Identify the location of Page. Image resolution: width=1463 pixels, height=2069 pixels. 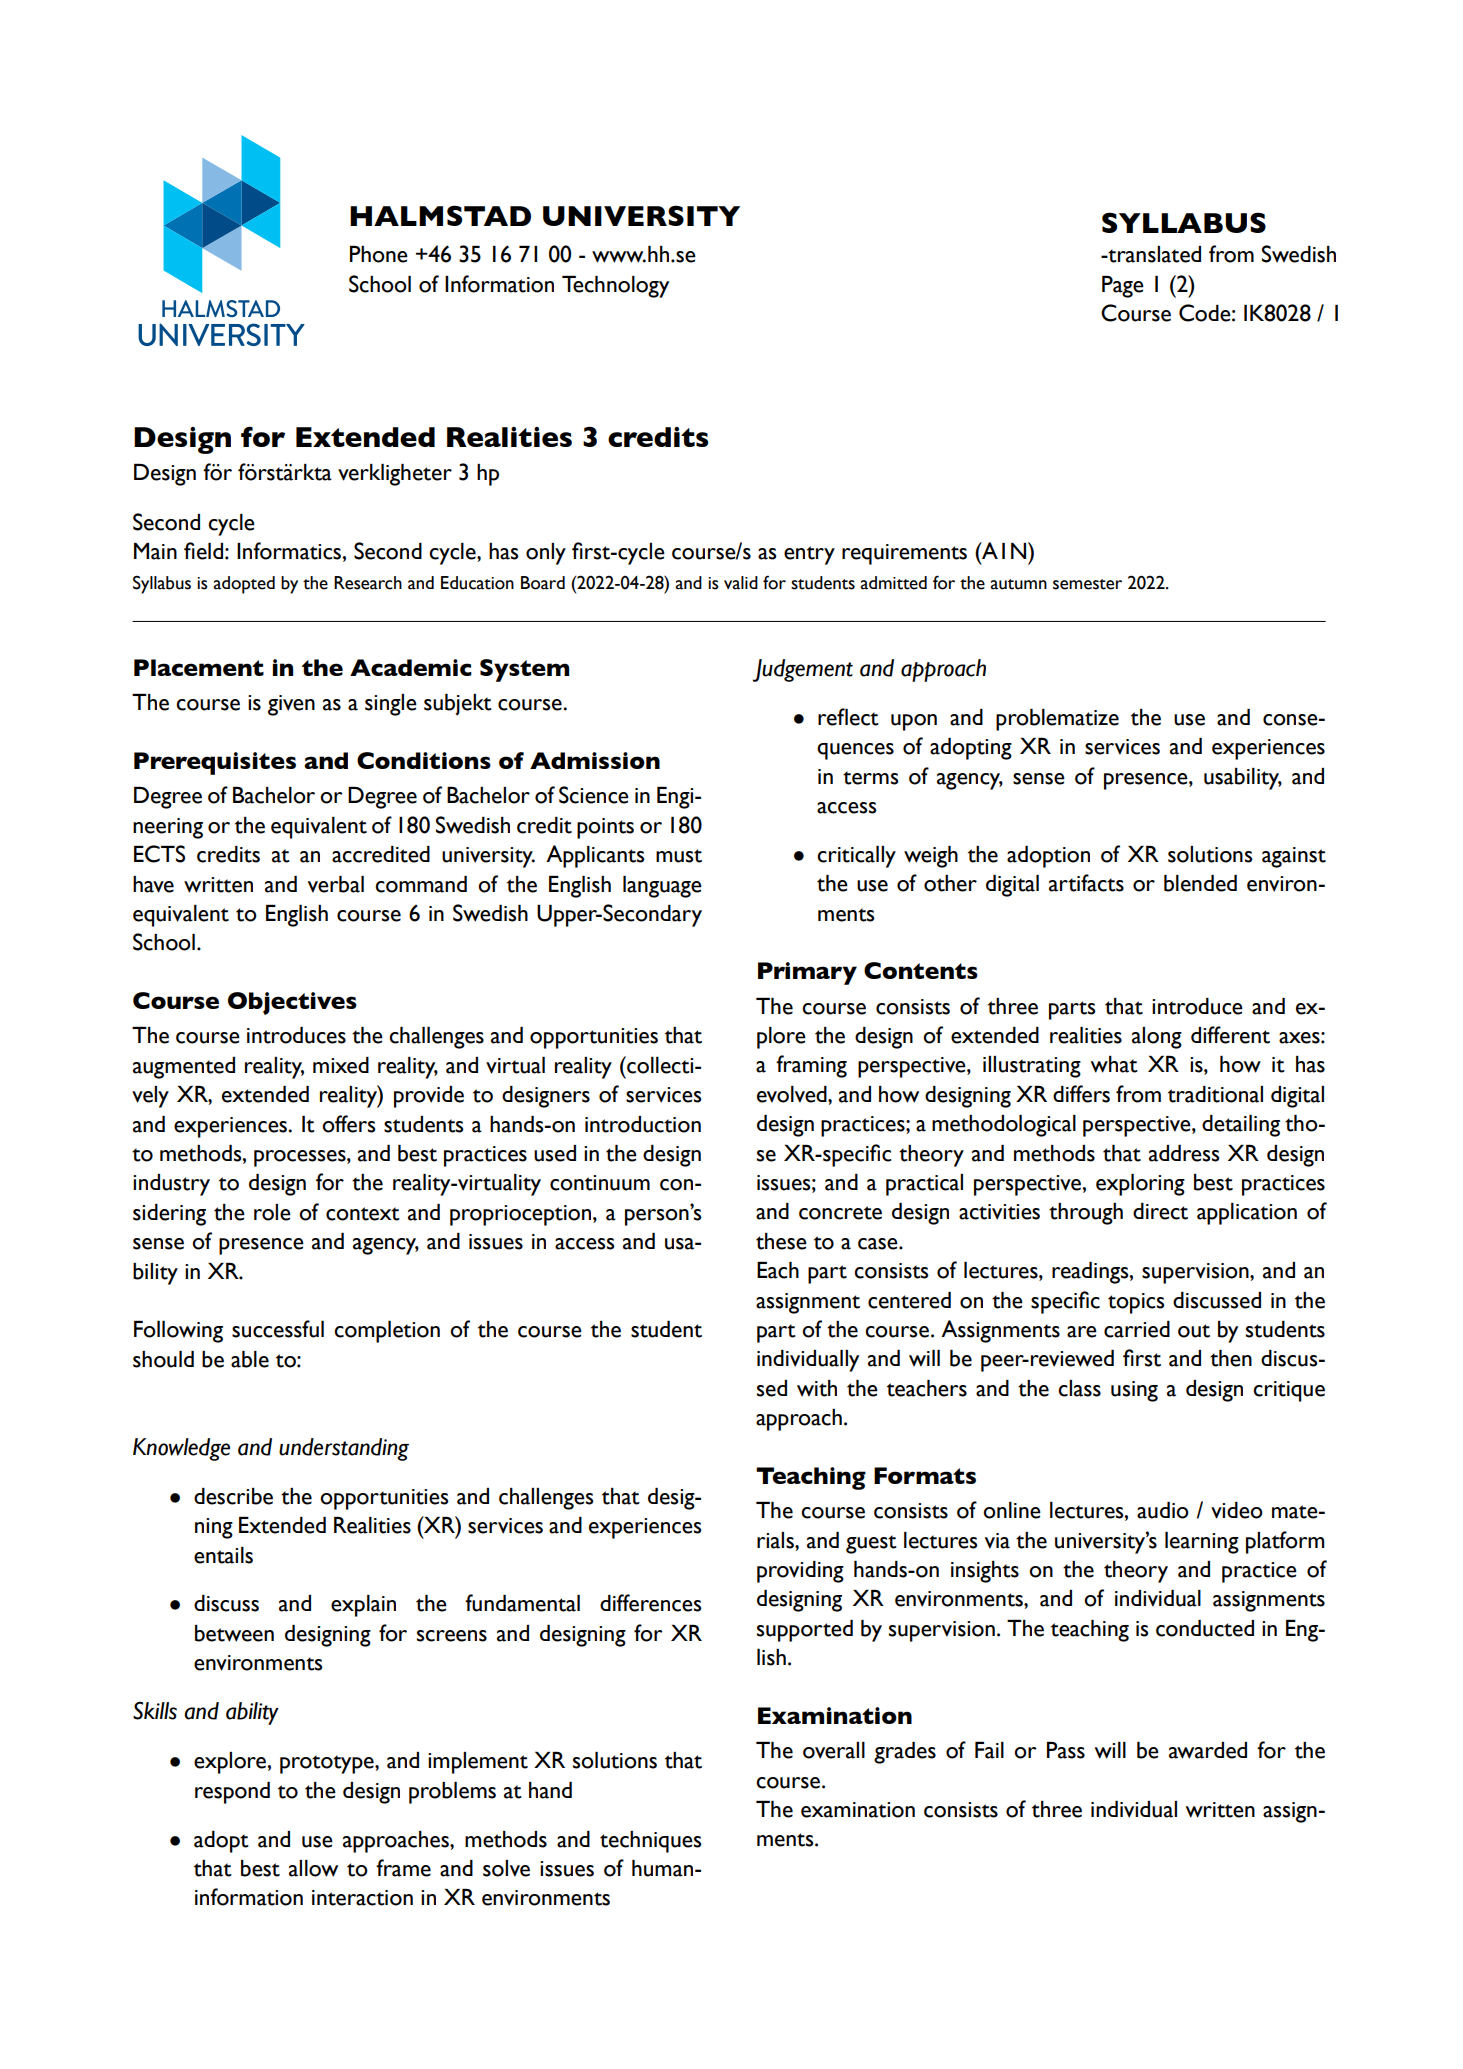
(1123, 287).
